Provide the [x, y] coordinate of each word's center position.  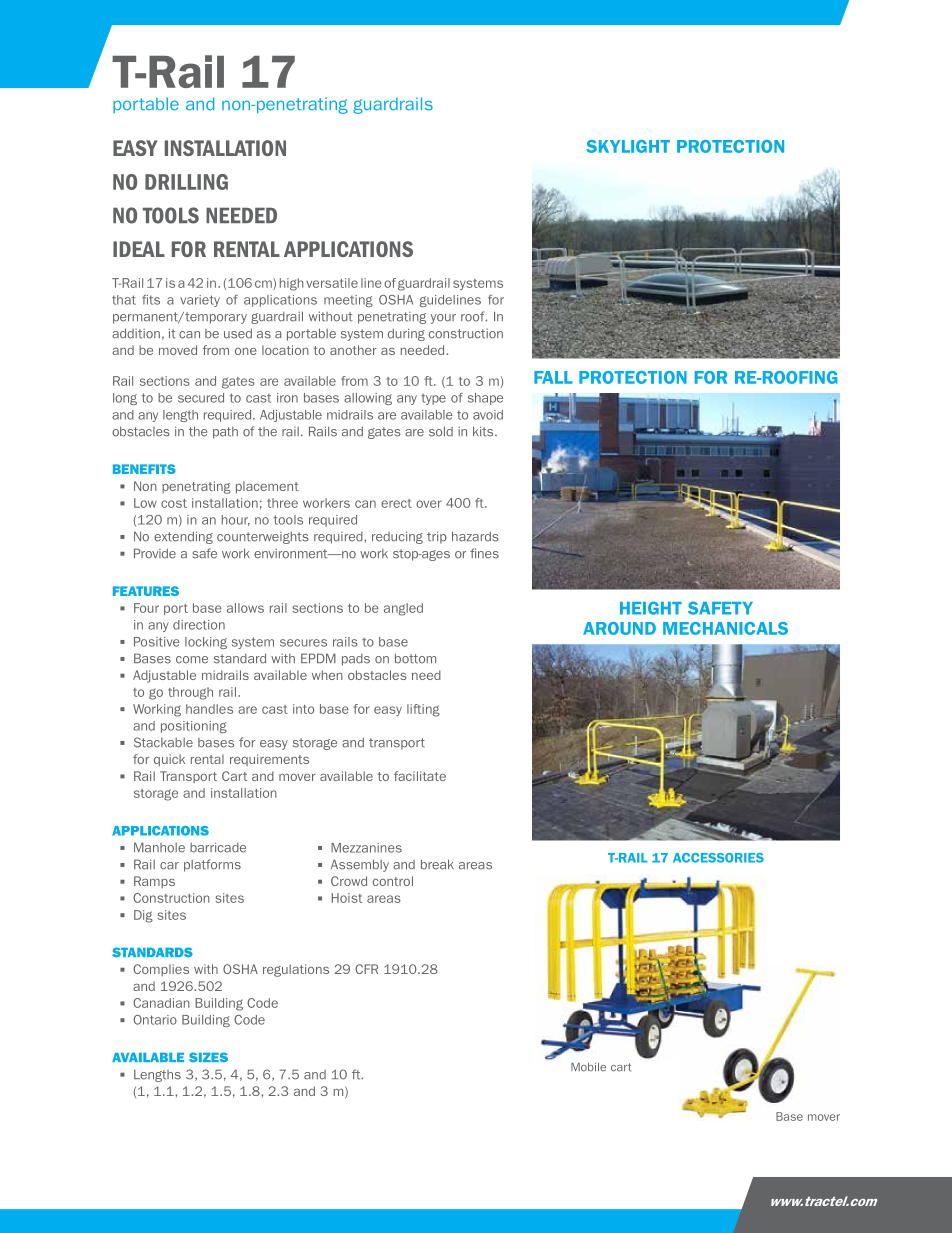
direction [199, 625]
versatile [332, 283]
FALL [553, 377]
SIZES [208, 1057]
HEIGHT [651, 608]
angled [403, 609]
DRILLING [186, 182]
